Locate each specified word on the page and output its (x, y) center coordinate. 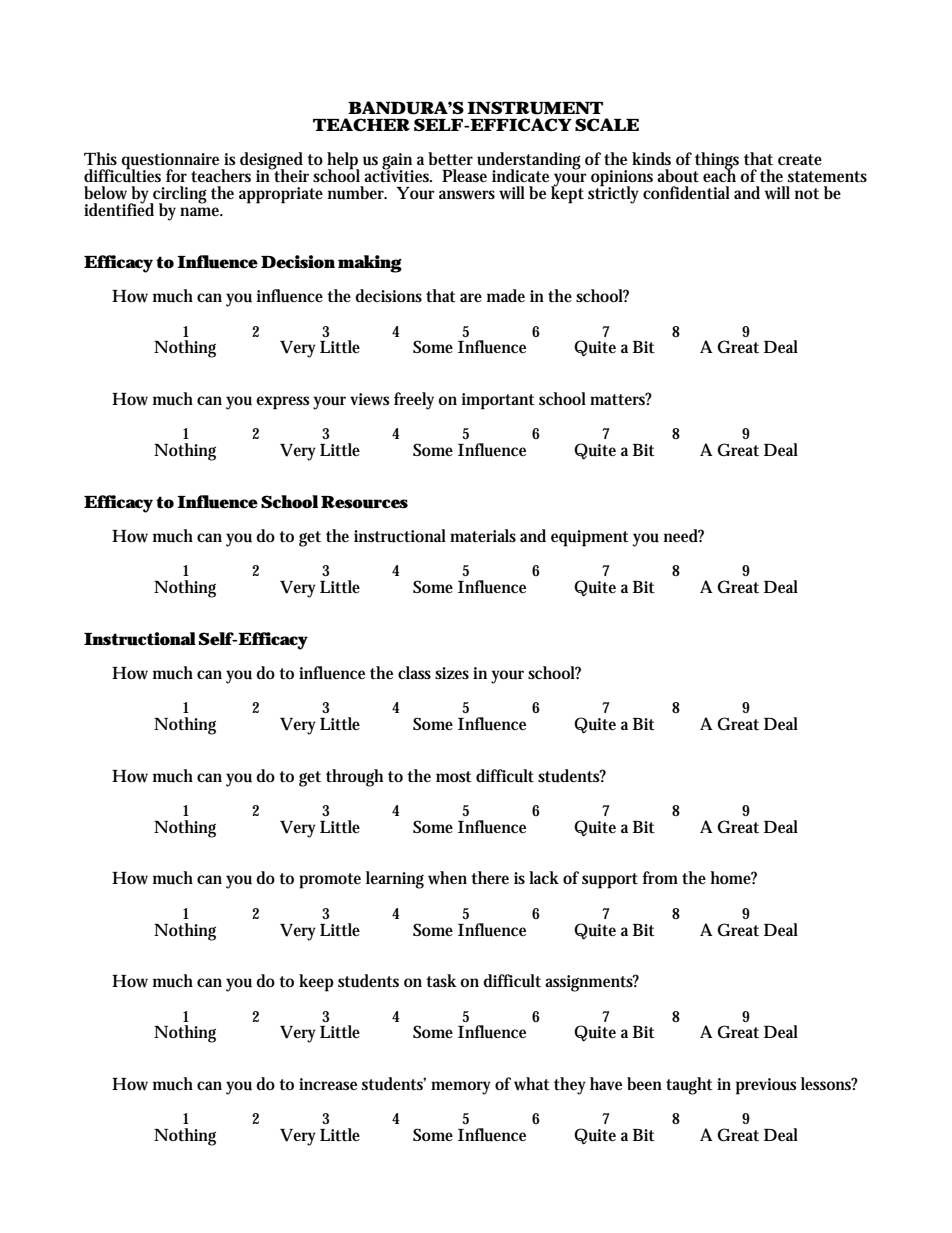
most (454, 776)
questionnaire (172, 162)
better (450, 158)
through (354, 778)
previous (766, 1086)
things (717, 162)
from (660, 877)
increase (328, 1084)
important (498, 401)
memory (461, 1088)
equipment (590, 538)
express (282, 403)
